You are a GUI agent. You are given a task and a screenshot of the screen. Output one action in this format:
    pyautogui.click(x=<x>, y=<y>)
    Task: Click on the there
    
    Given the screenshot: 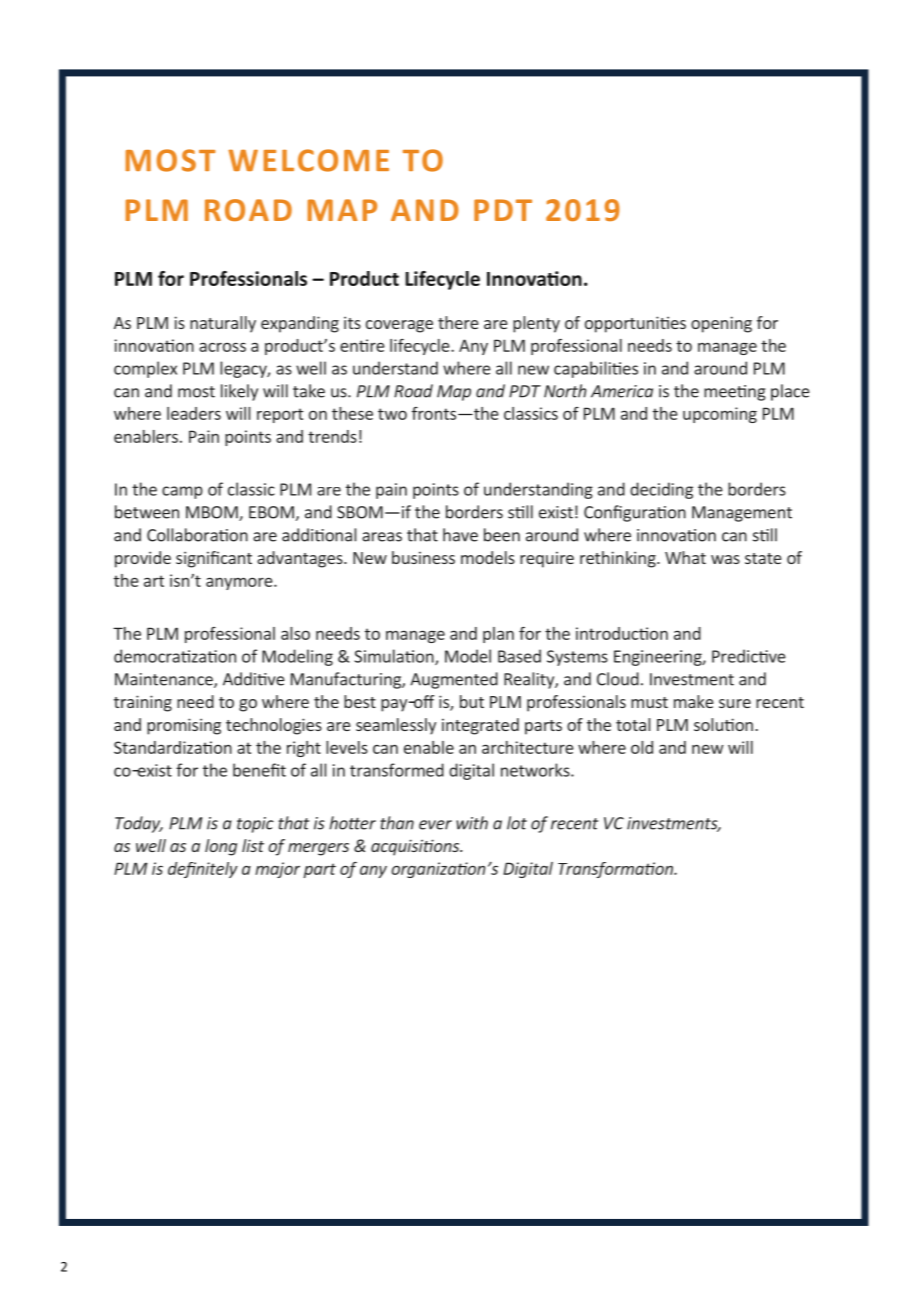 What is the action you would take?
    pyautogui.click(x=458, y=322)
